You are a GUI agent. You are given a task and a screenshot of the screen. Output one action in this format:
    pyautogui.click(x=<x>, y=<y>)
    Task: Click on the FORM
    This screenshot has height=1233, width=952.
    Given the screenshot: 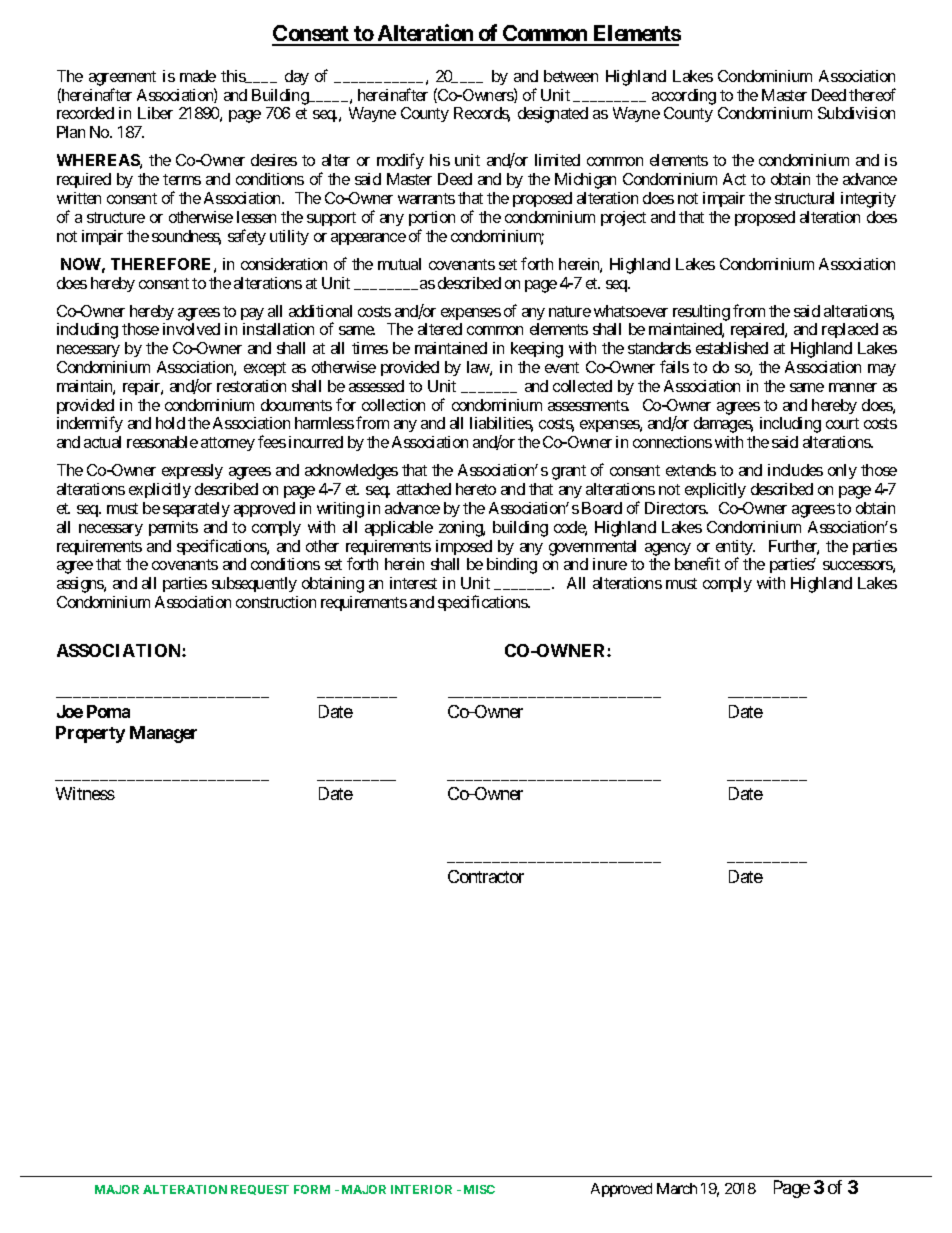 What is the action you would take?
    pyautogui.click(x=312, y=1189)
